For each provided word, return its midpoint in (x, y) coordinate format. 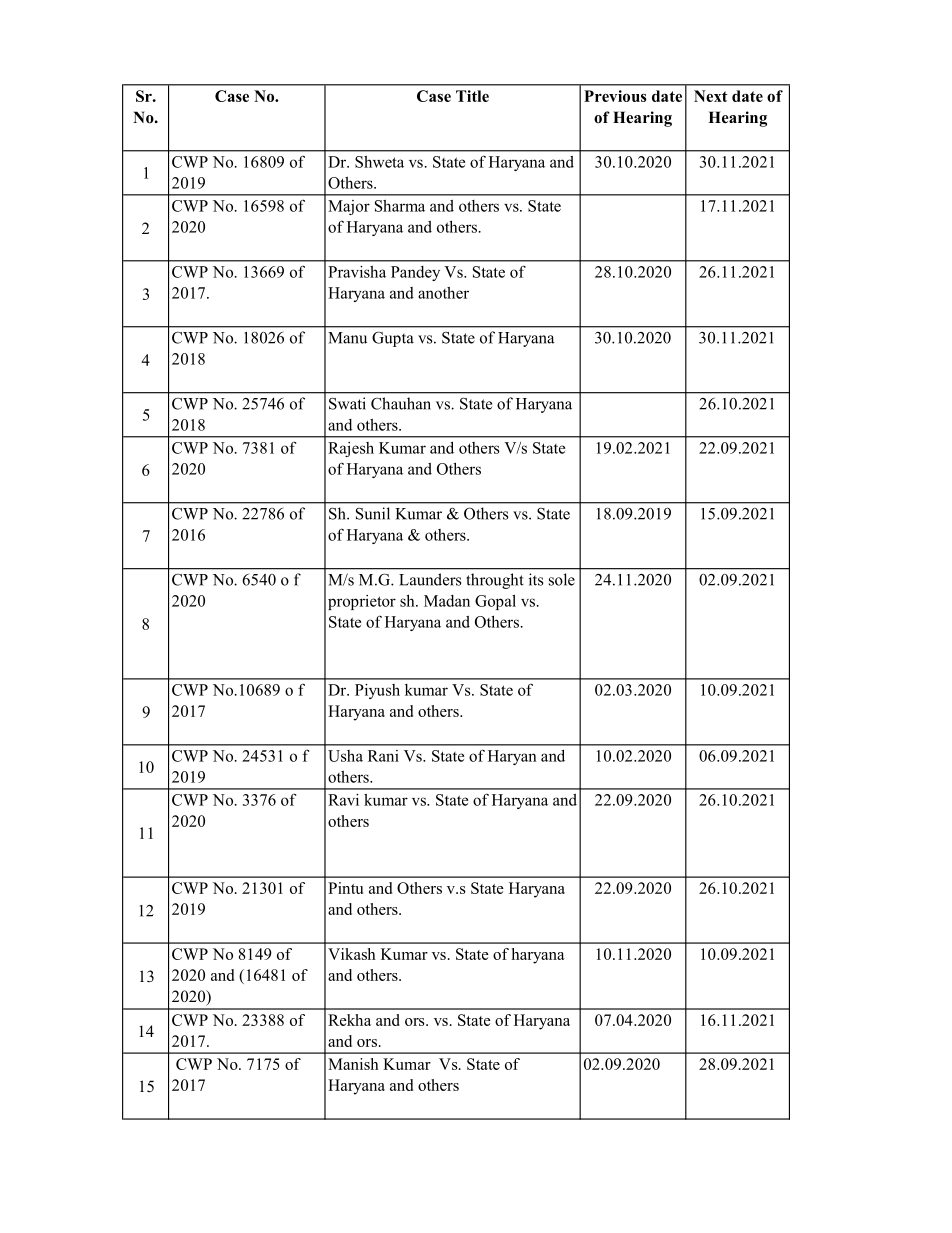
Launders (430, 579)
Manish (353, 1064)
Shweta (379, 162)
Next (711, 96)
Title (472, 96)
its (536, 579)
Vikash (352, 954)
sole (562, 579)
